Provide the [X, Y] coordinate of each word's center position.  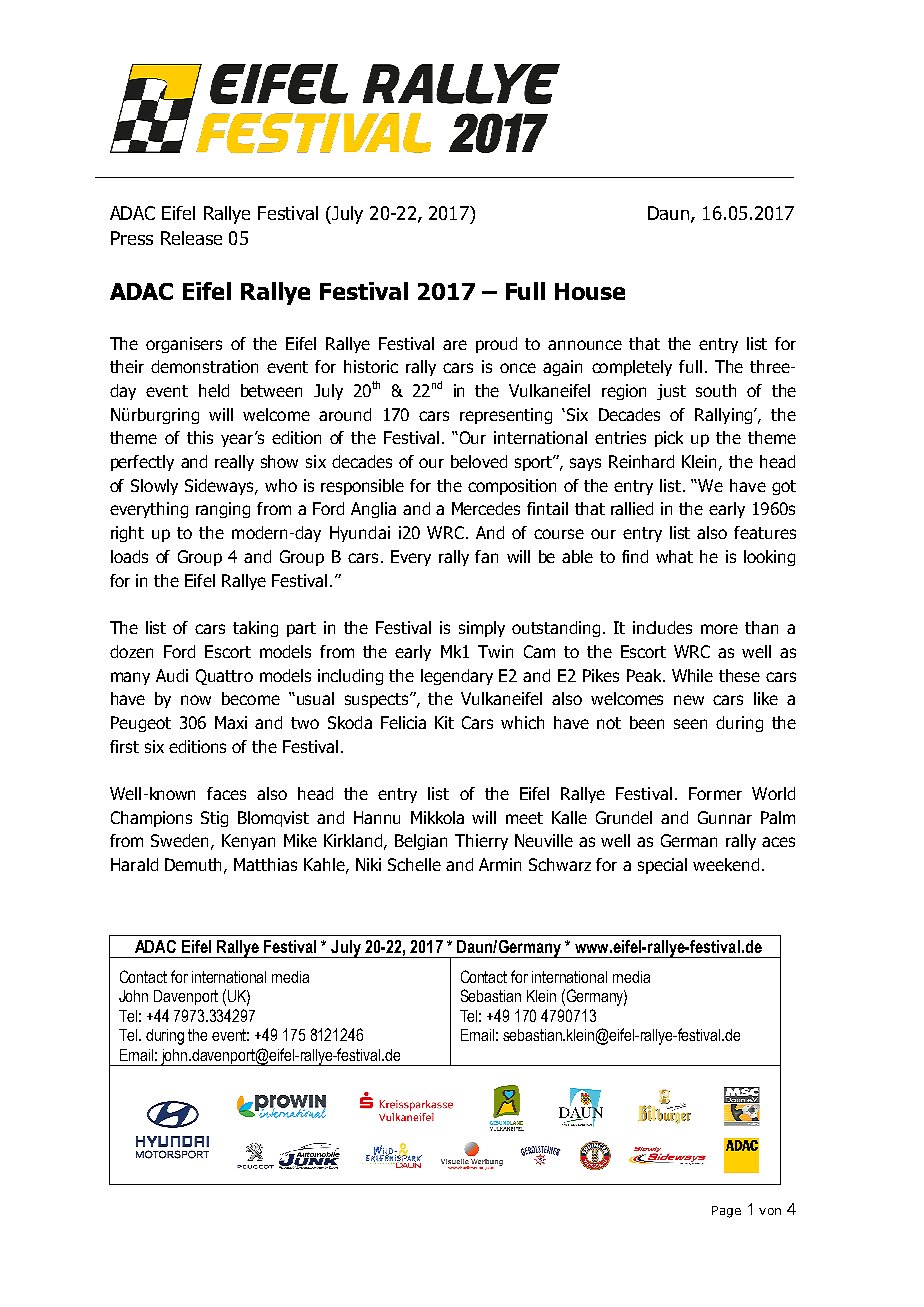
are [455, 345]
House [590, 291]
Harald [134, 864]
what [674, 556]
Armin [500, 864]
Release [191, 238]
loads [129, 556]
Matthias [265, 864]
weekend [726, 864]
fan [486, 556]
